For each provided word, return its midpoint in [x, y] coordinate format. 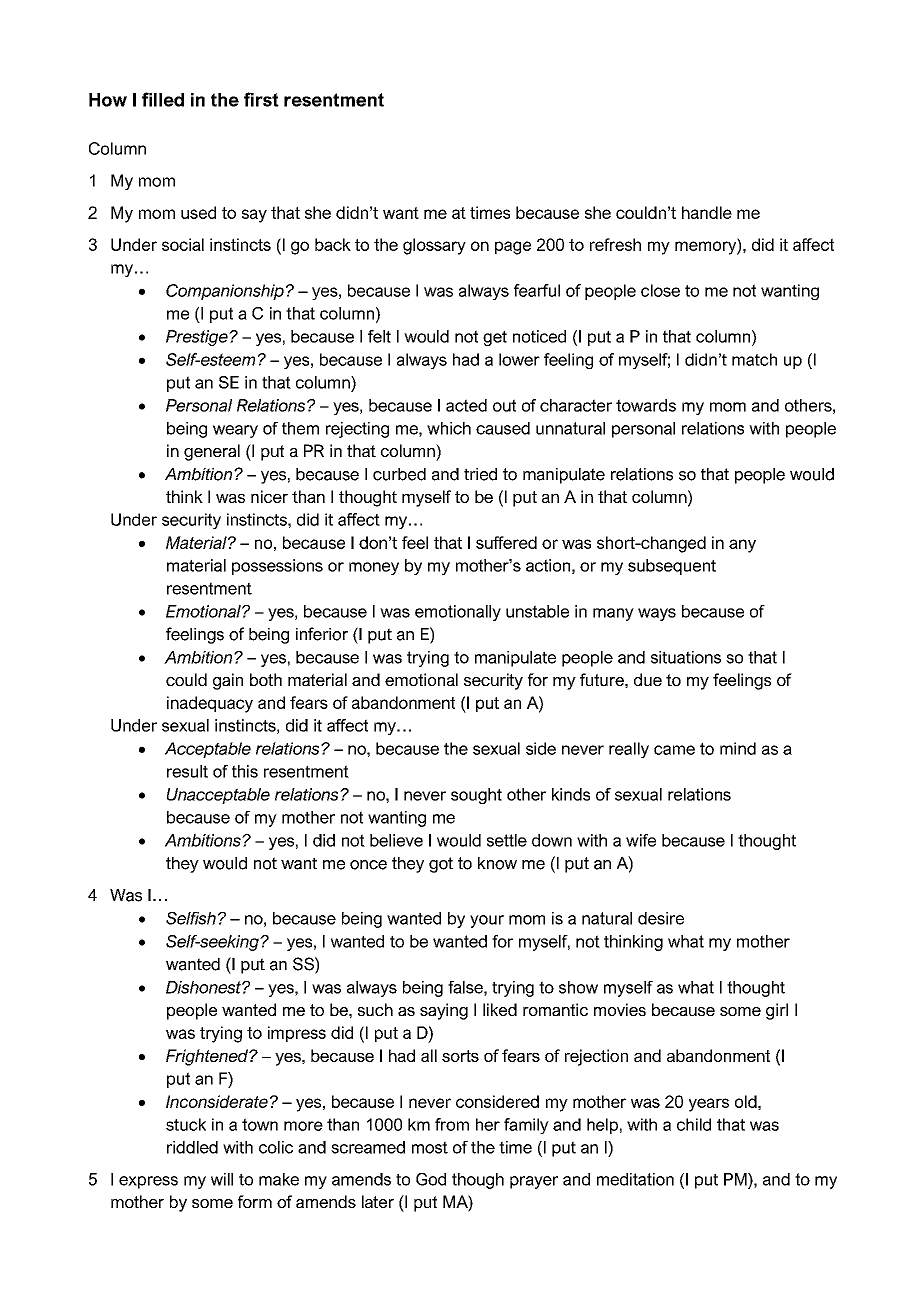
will [222, 1179]
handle [707, 212]
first [261, 99]
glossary [434, 246]
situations [686, 657]
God [431, 1179]
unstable [537, 611]
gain [228, 681]
